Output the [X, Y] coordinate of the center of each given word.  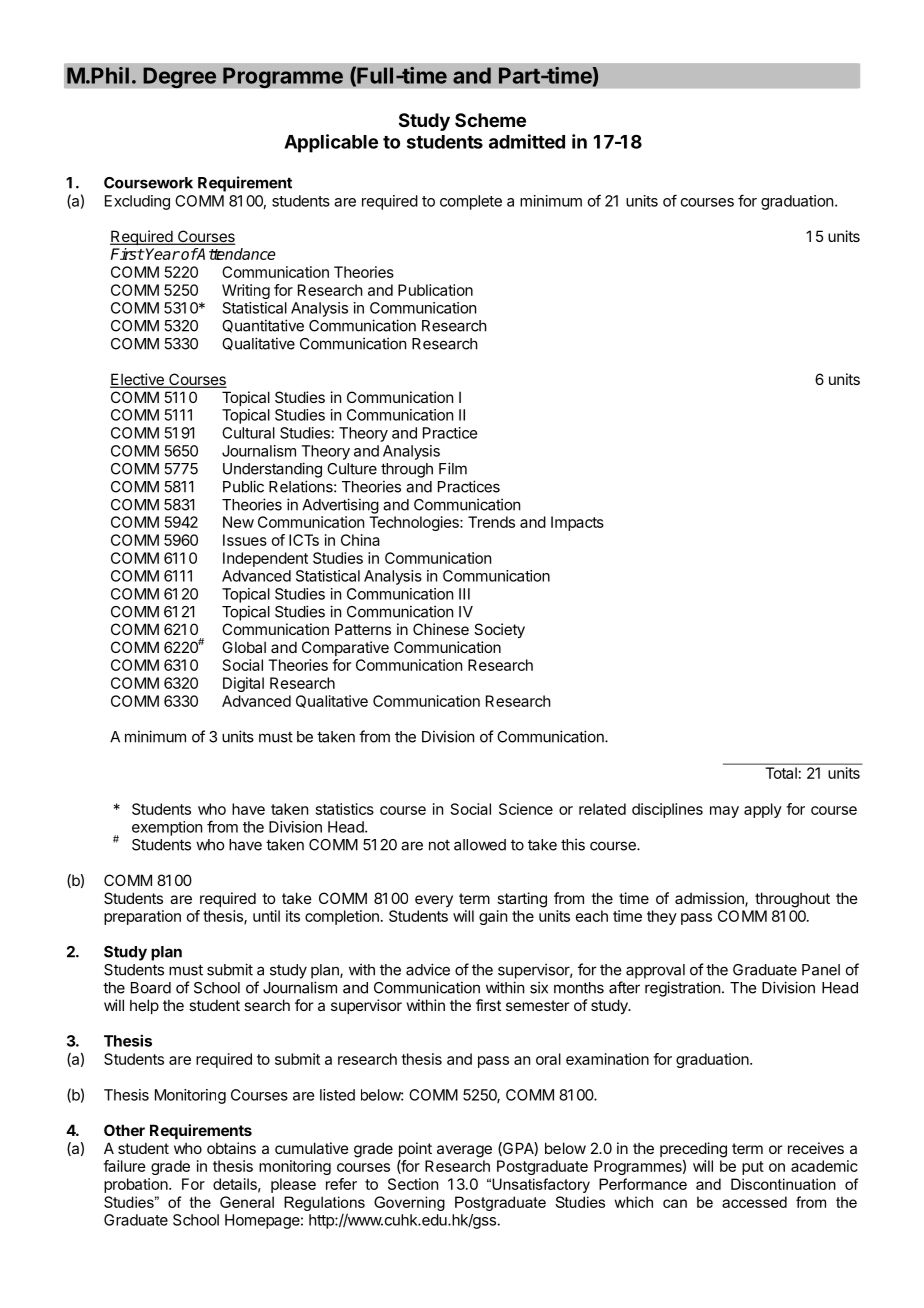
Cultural [248, 433]
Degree [180, 78]
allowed [480, 845]
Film [453, 468]
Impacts [577, 523]
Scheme [490, 120]
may [724, 812]
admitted [527, 141]
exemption [167, 828]
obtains [231, 1148]
